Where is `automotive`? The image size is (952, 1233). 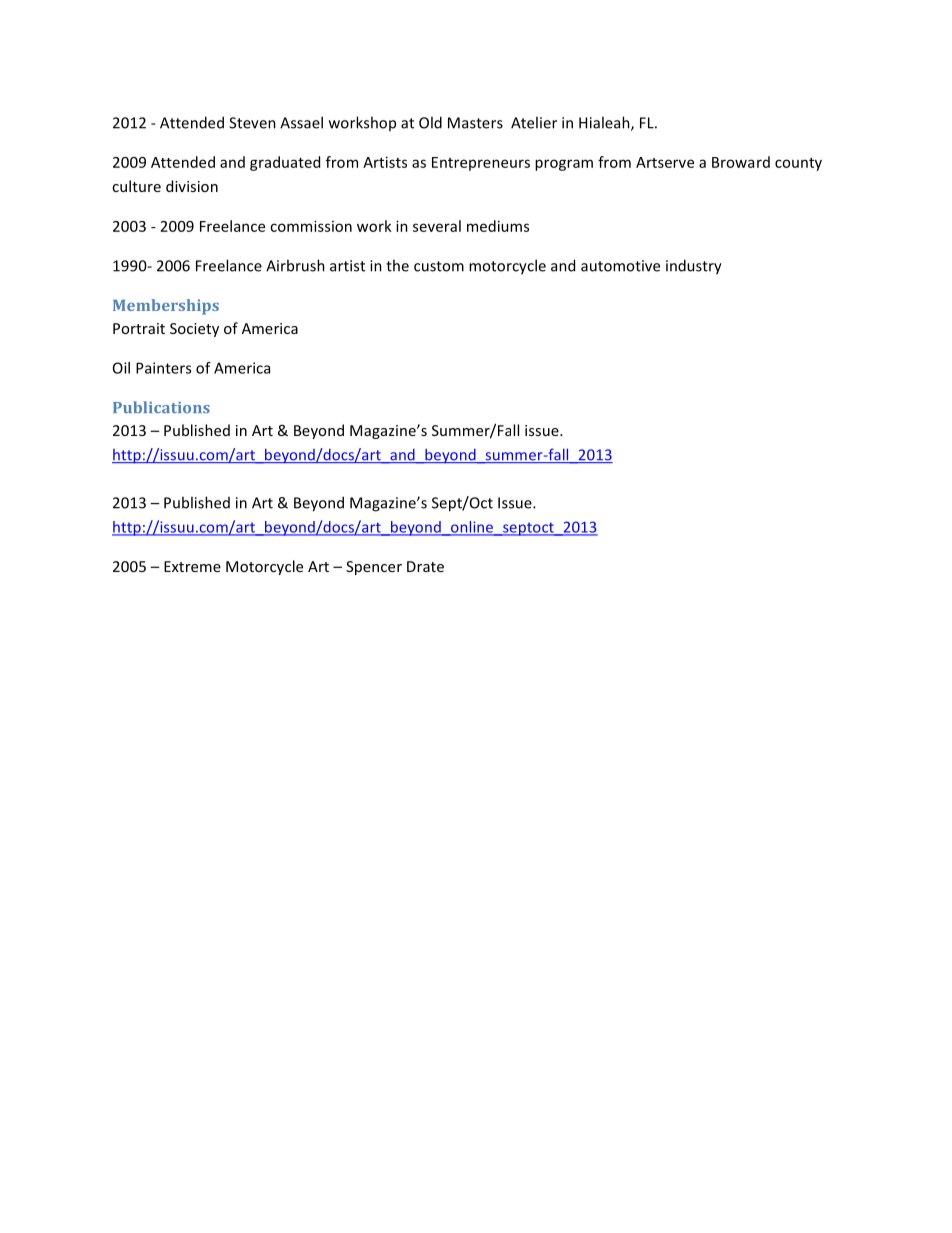 automotive is located at coordinates (620, 266).
